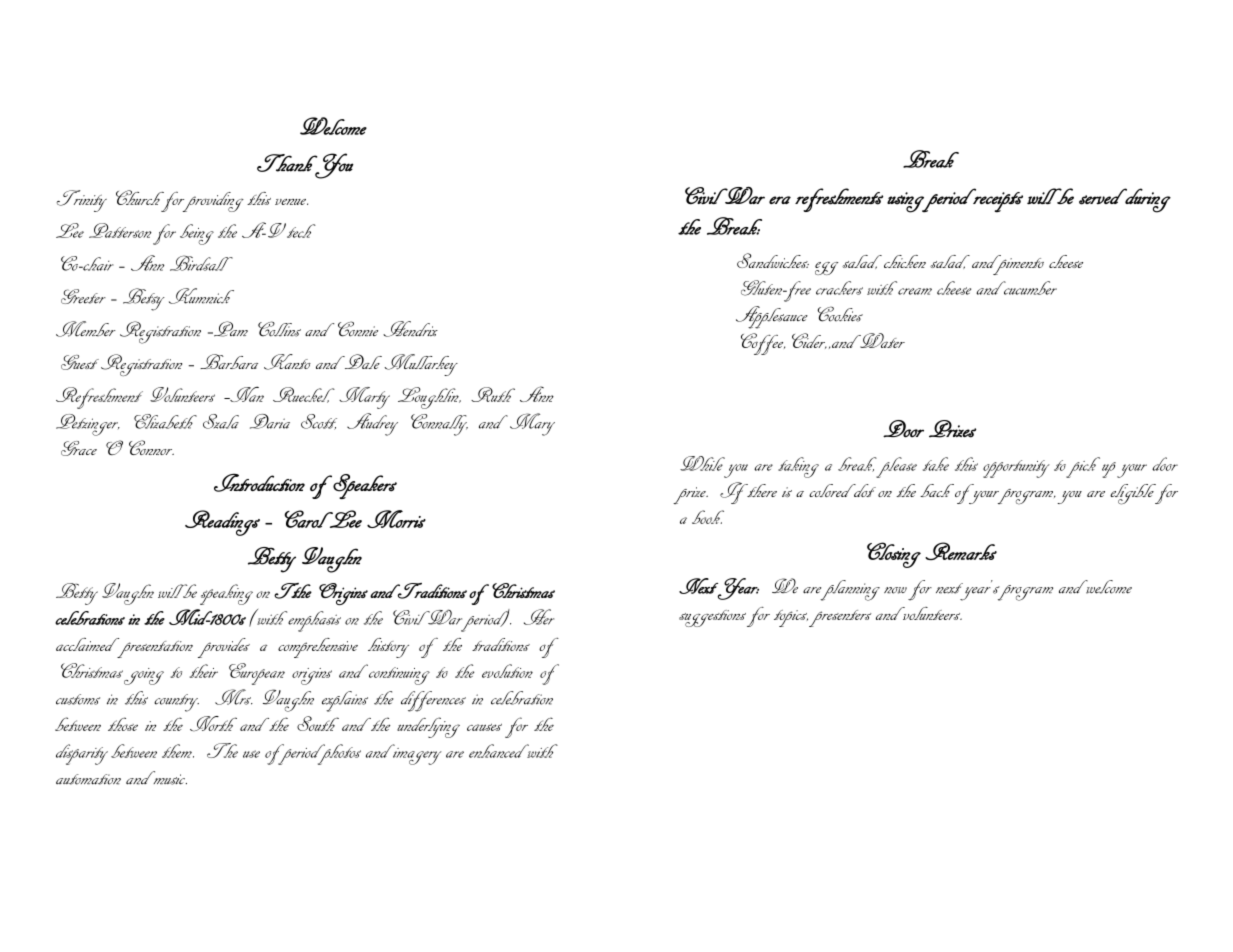 The width and height of the screenshot is (1233, 952). I want to click on them, so click(178, 751).
